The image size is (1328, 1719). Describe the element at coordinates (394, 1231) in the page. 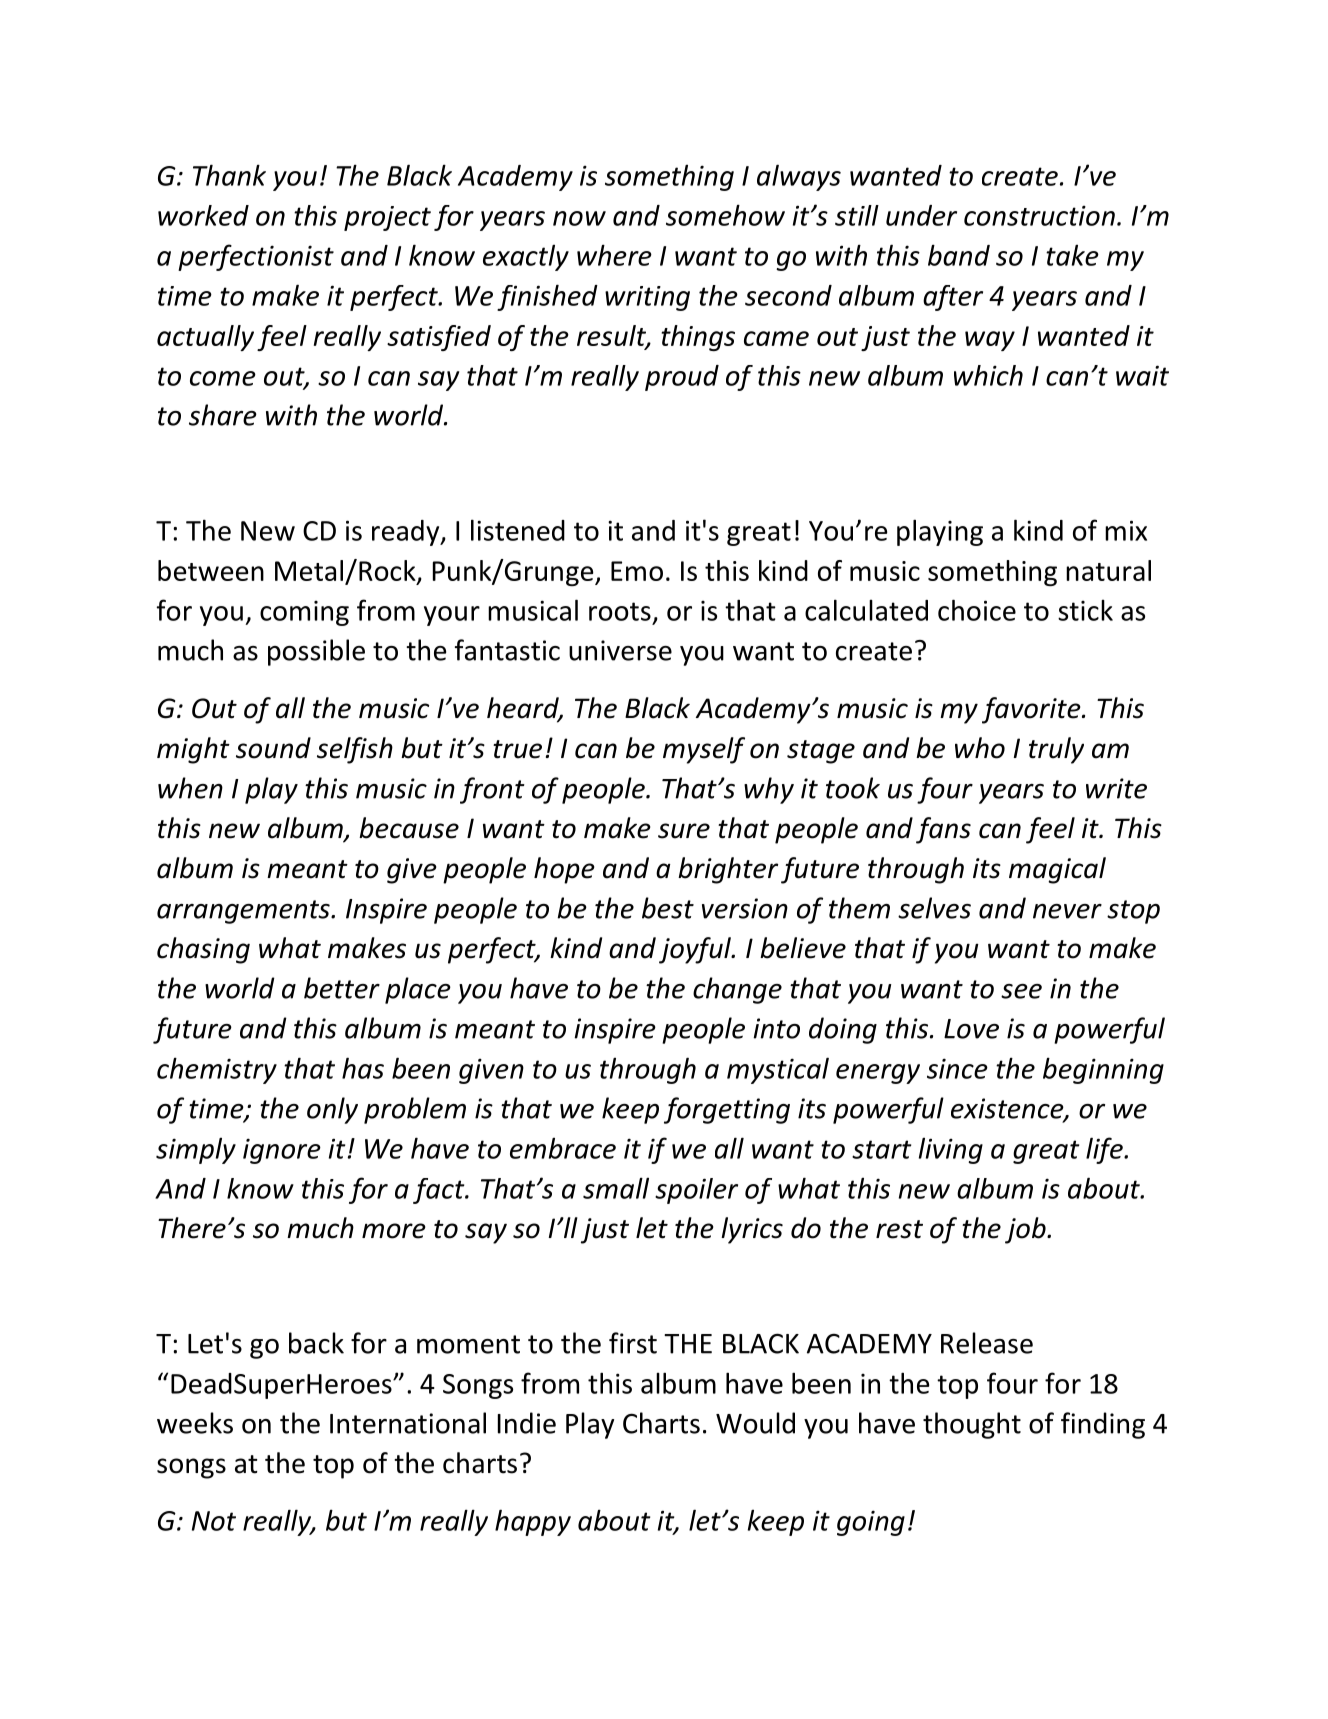

I see `more` at that location.
